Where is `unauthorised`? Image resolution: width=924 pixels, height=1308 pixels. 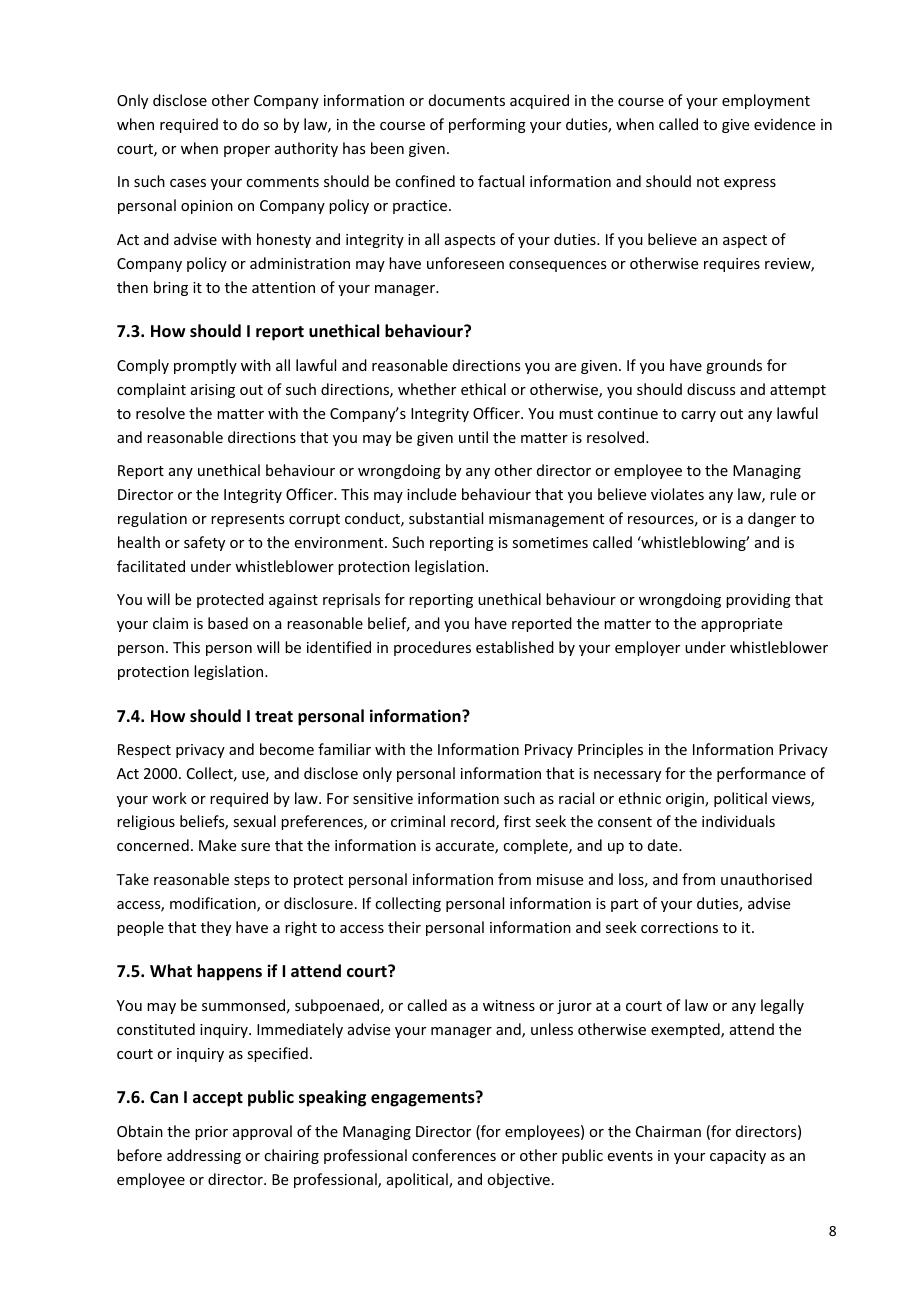
unauthorised is located at coordinates (766, 879).
